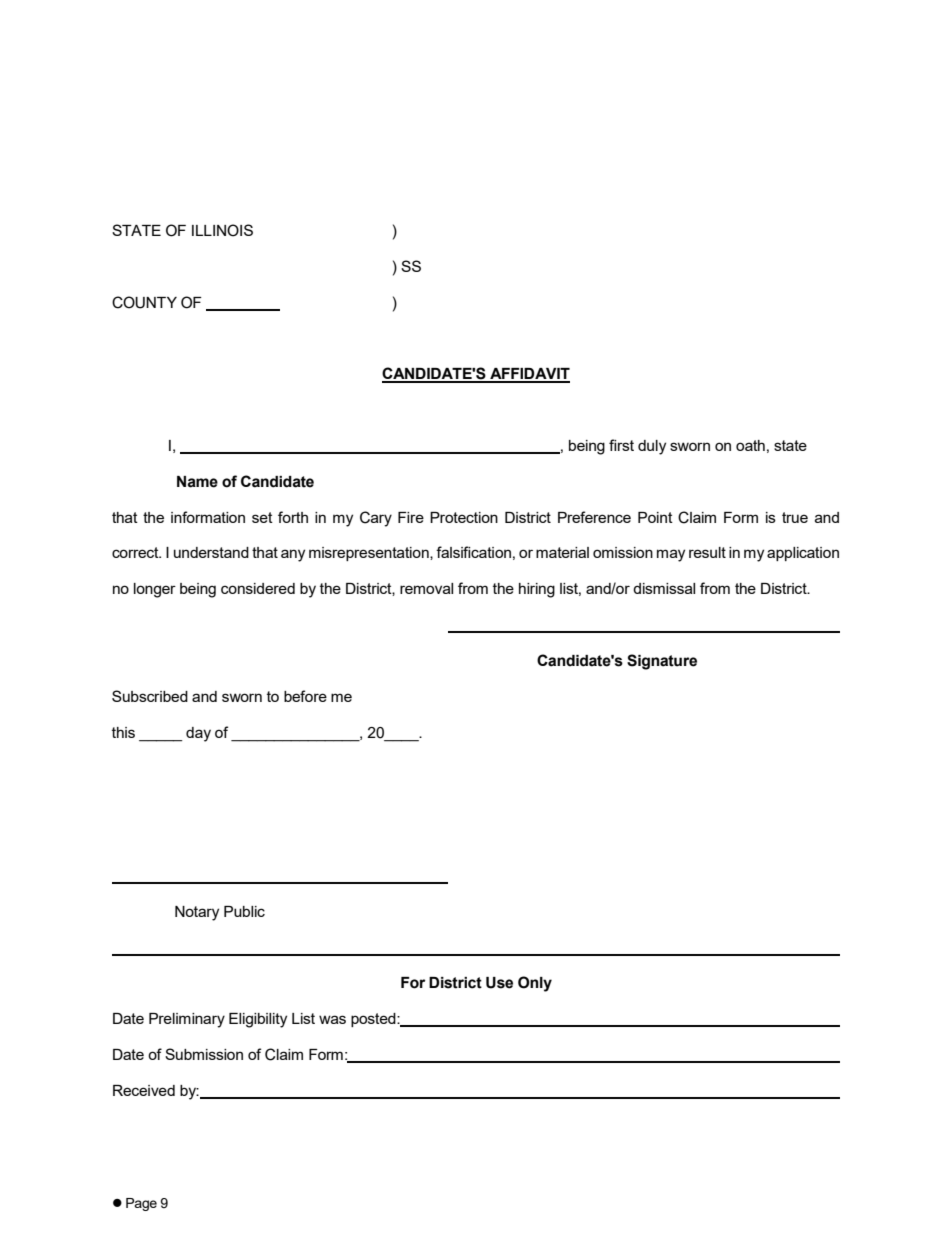  Describe the element at coordinates (535, 984) in the screenshot. I see `Only` at that location.
